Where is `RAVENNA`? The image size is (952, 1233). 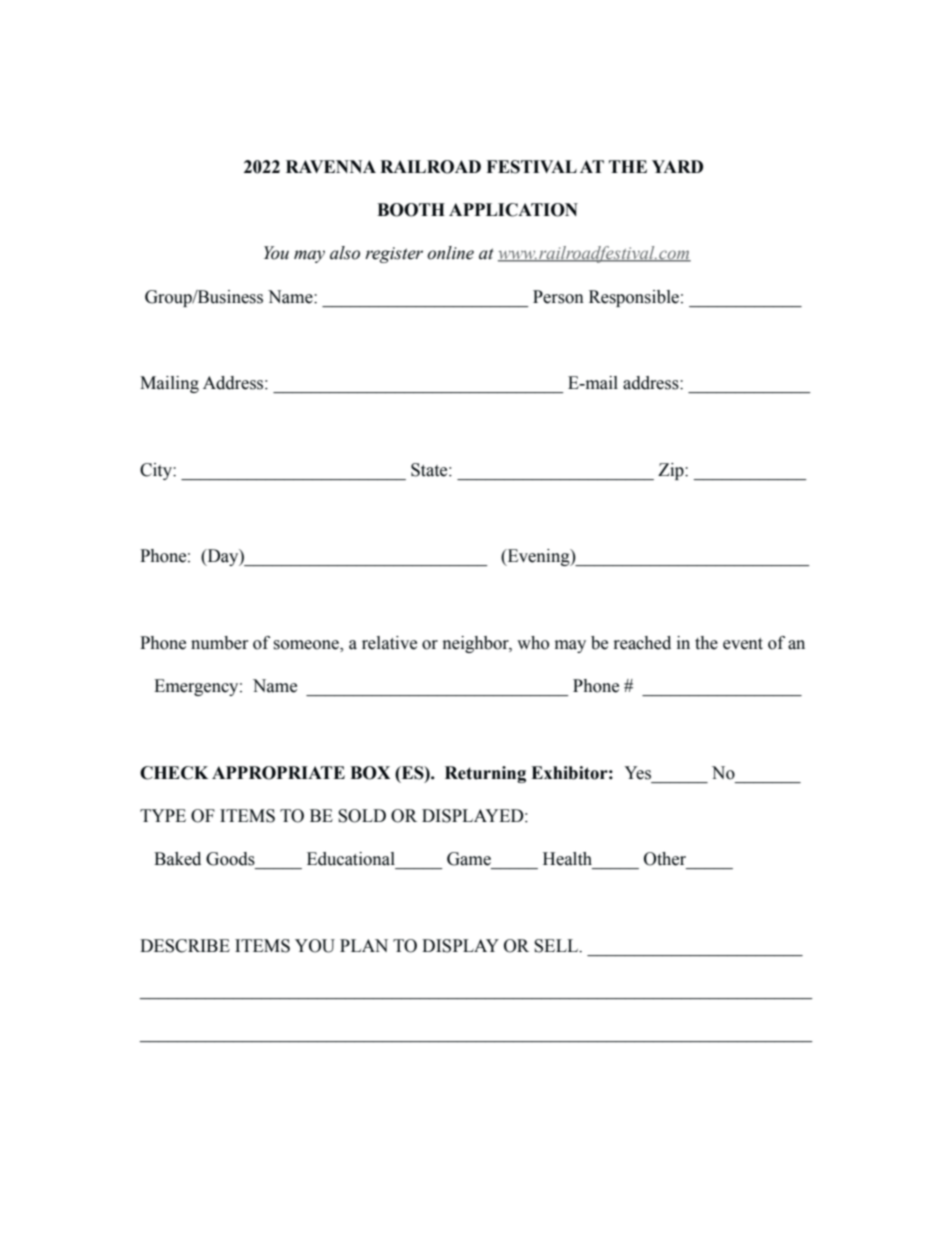 RAVENNA is located at coordinates (331, 166).
